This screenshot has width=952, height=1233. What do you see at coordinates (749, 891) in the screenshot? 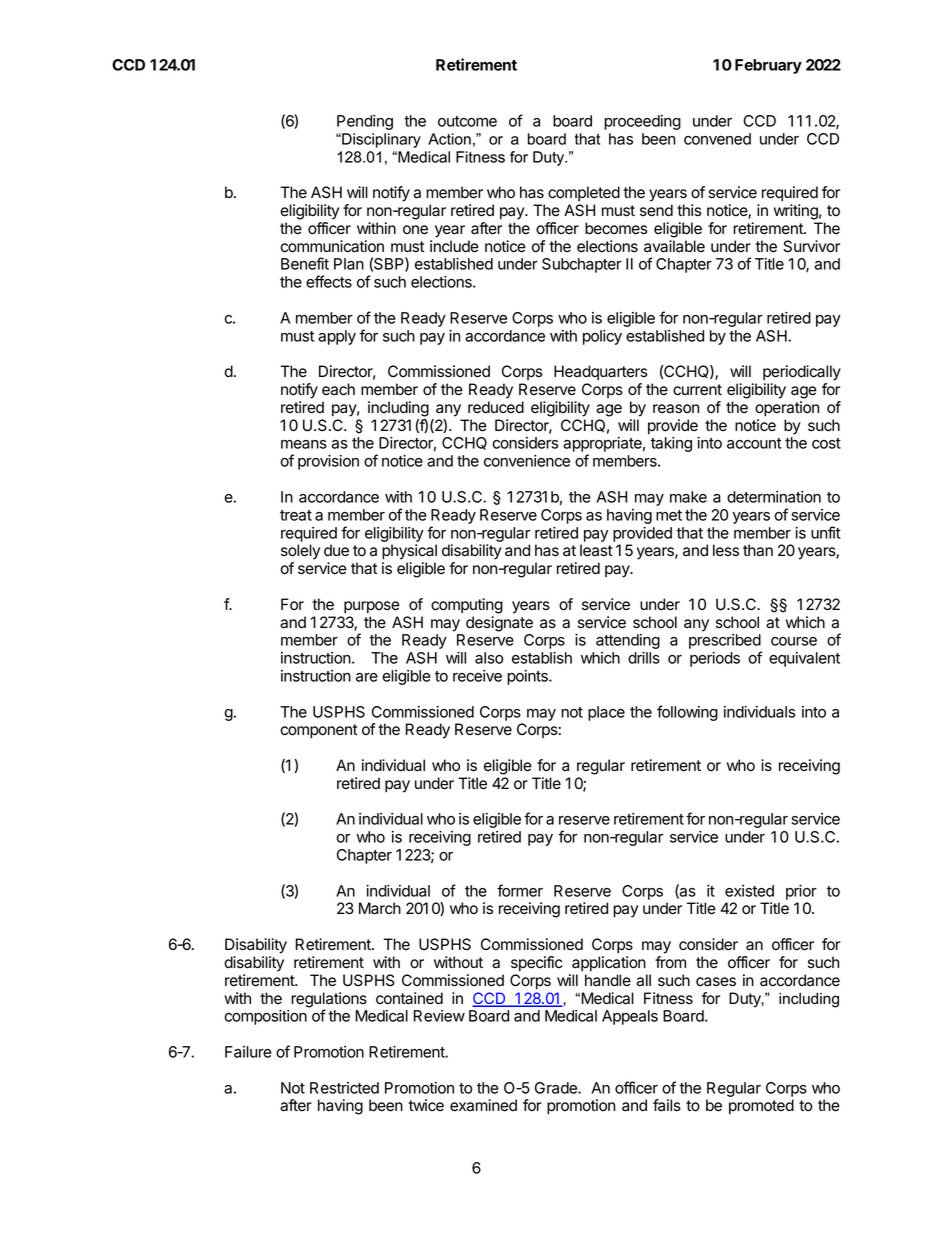
I see `existed` at bounding box center [749, 891].
